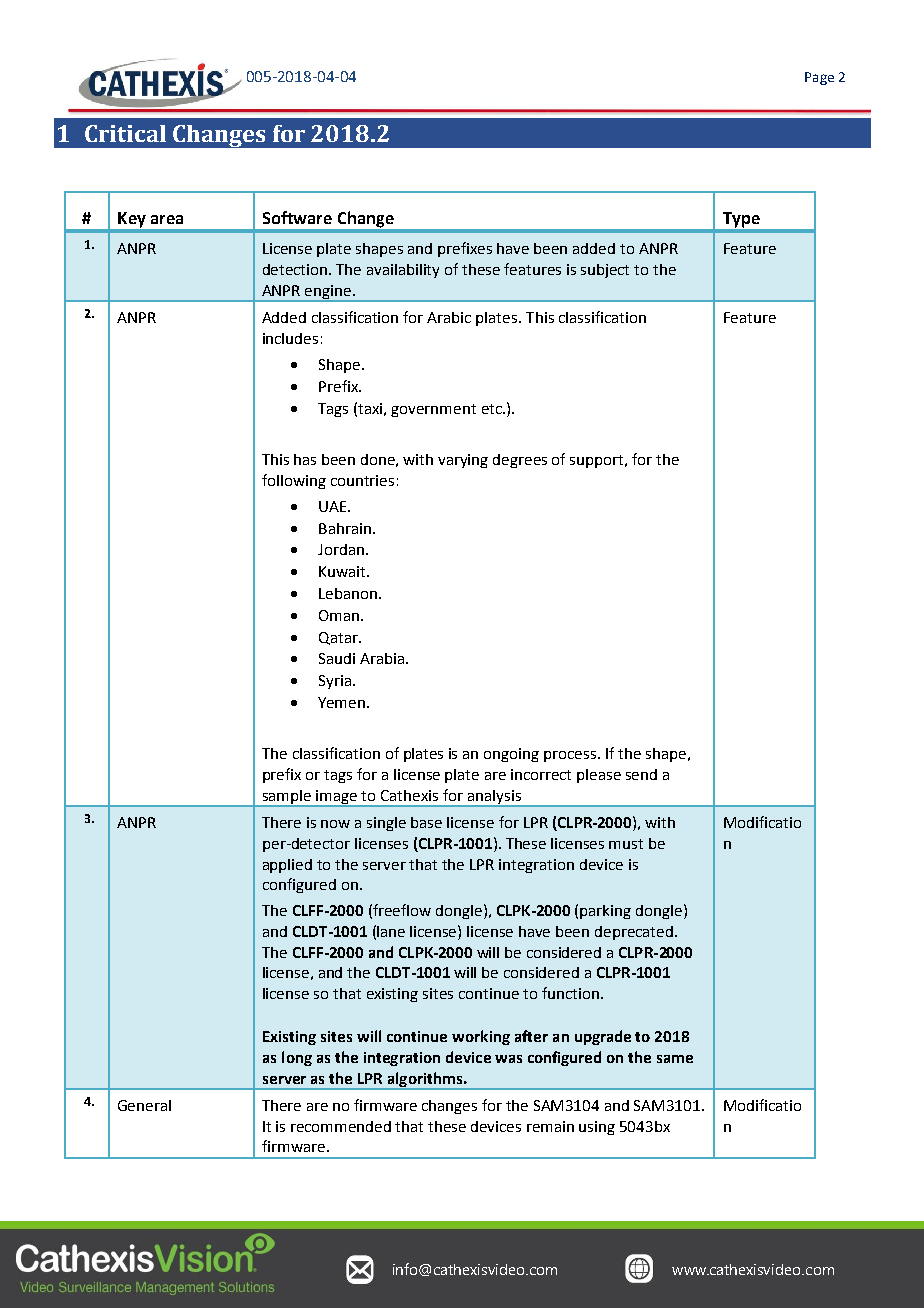 The height and width of the screenshot is (1308, 924). What do you see at coordinates (403, 271) in the screenshot?
I see `availability` at bounding box center [403, 271].
